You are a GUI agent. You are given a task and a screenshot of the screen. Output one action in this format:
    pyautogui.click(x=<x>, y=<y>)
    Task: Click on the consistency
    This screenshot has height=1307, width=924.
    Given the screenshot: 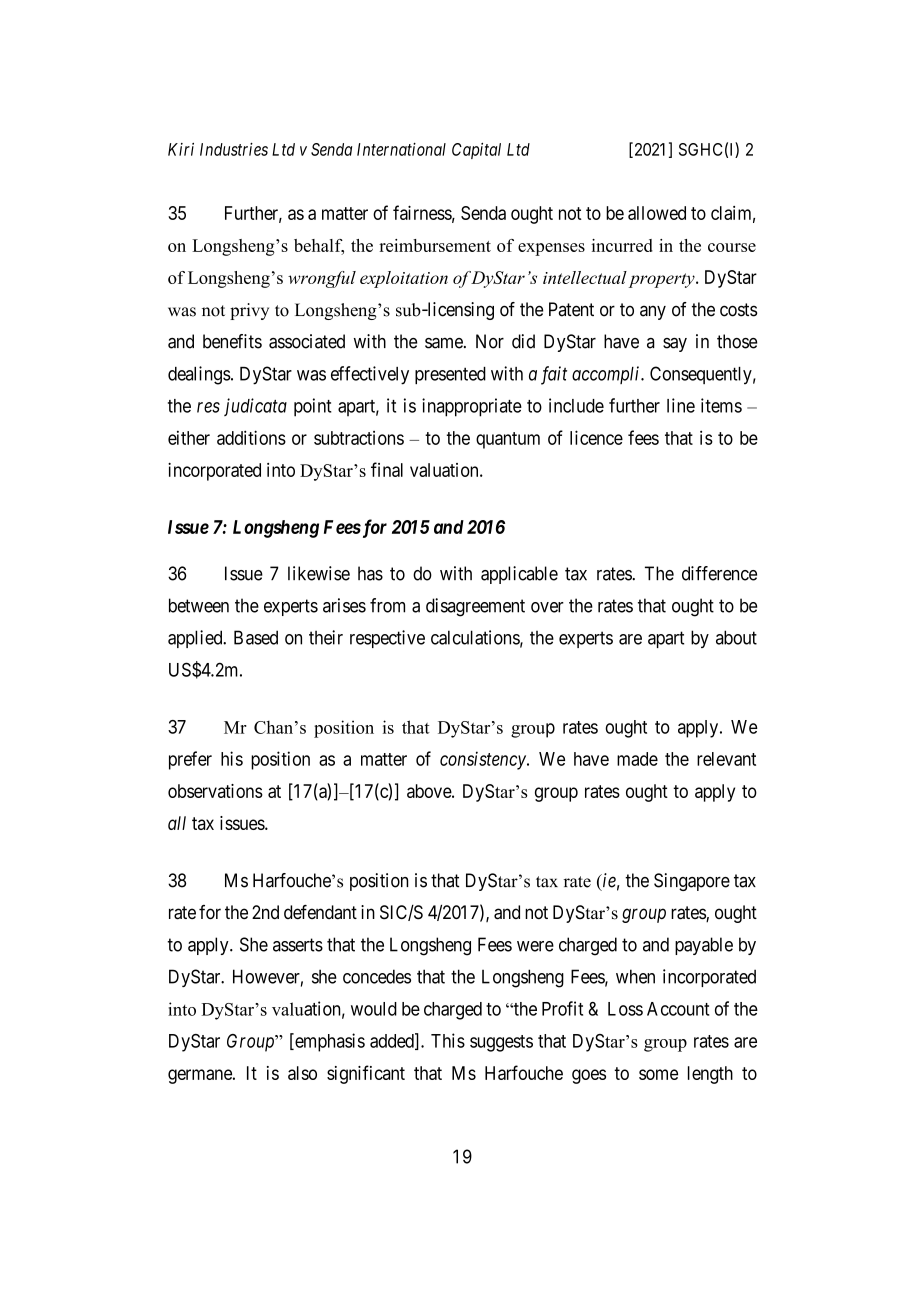 What is the action you would take?
    pyautogui.click(x=484, y=760)
